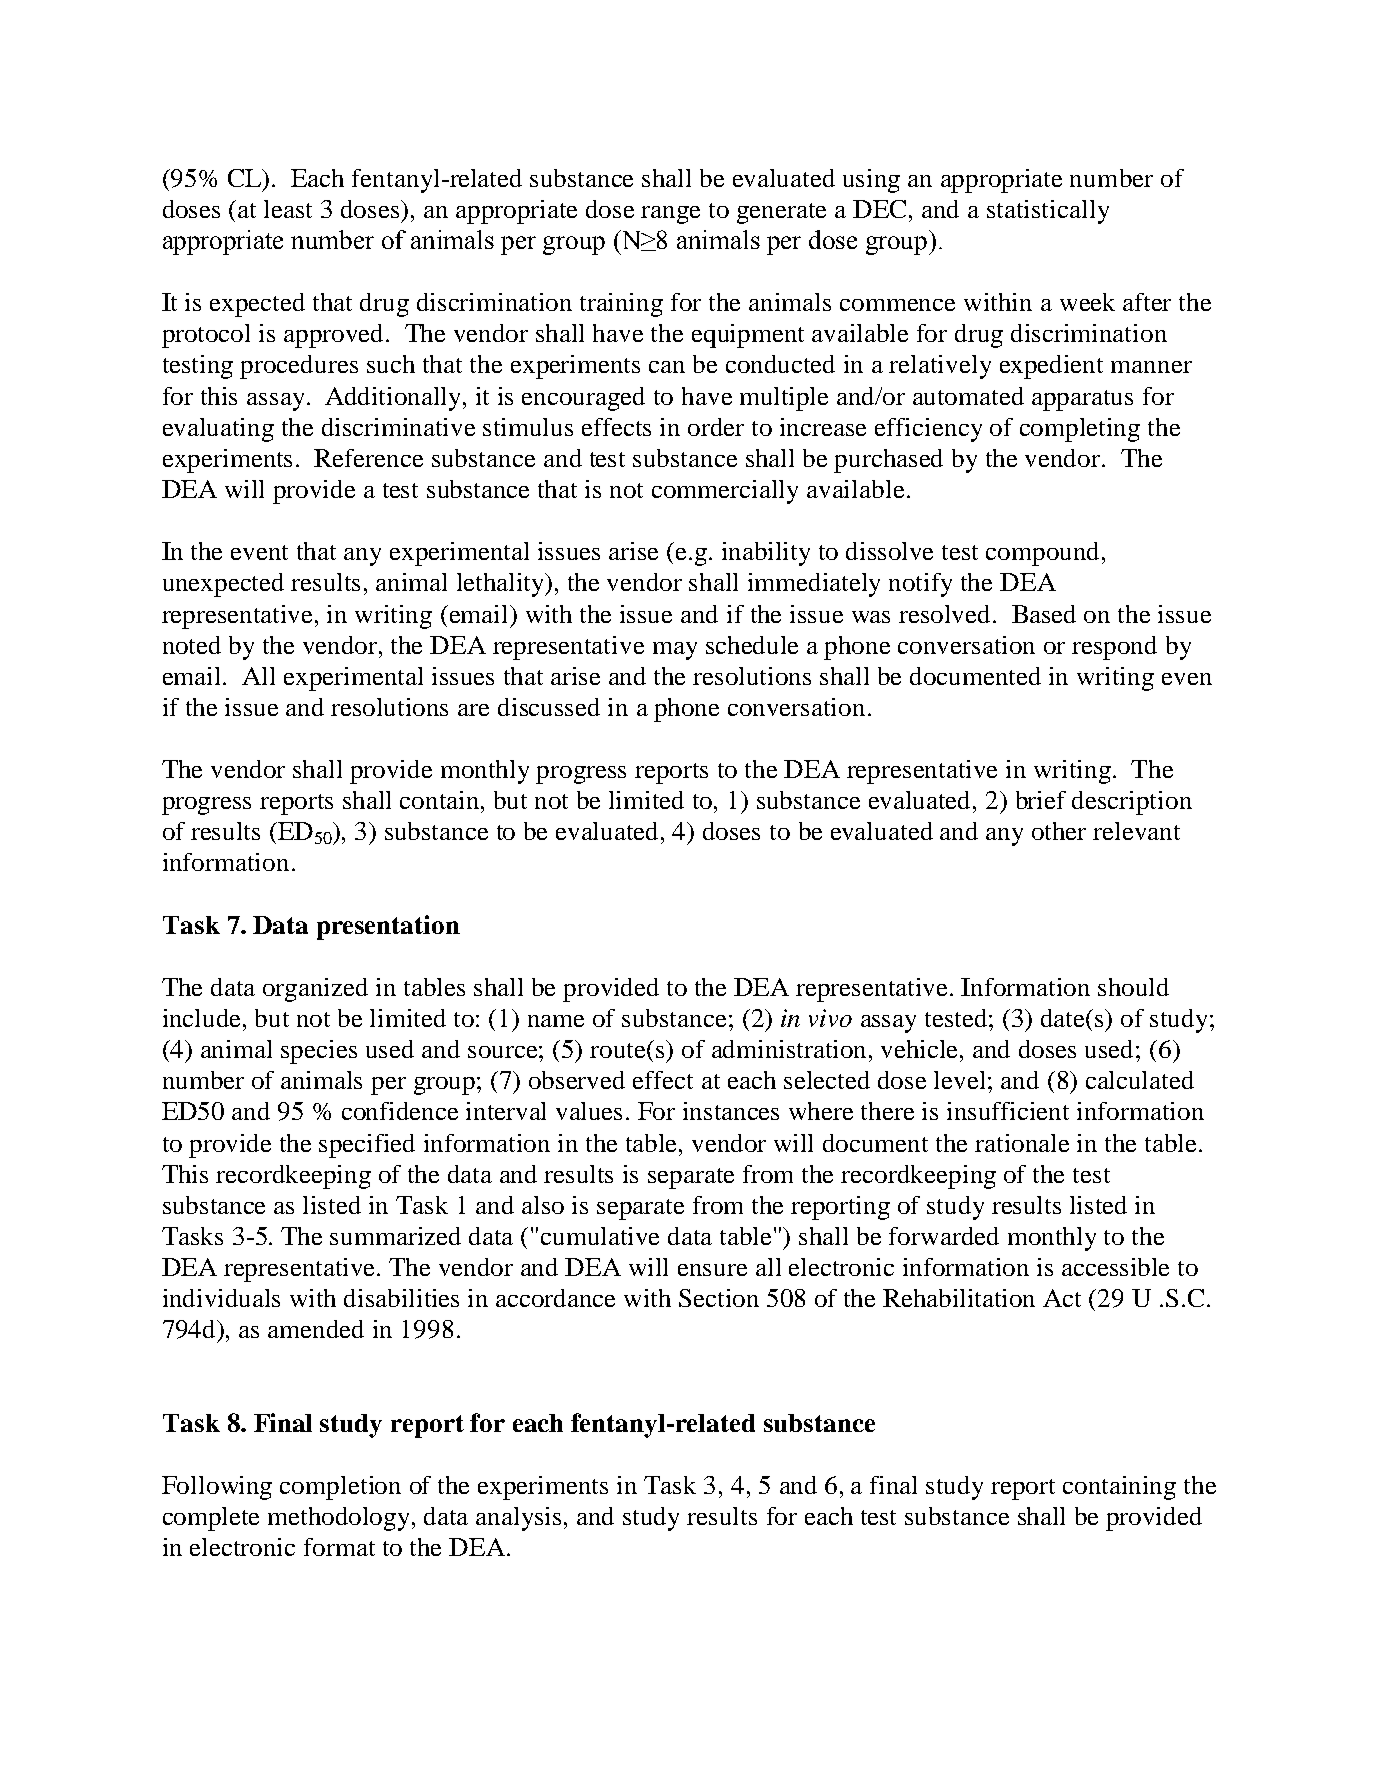  Describe the element at coordinates (288, 209) in the screenshot. I see `least` at that location.
